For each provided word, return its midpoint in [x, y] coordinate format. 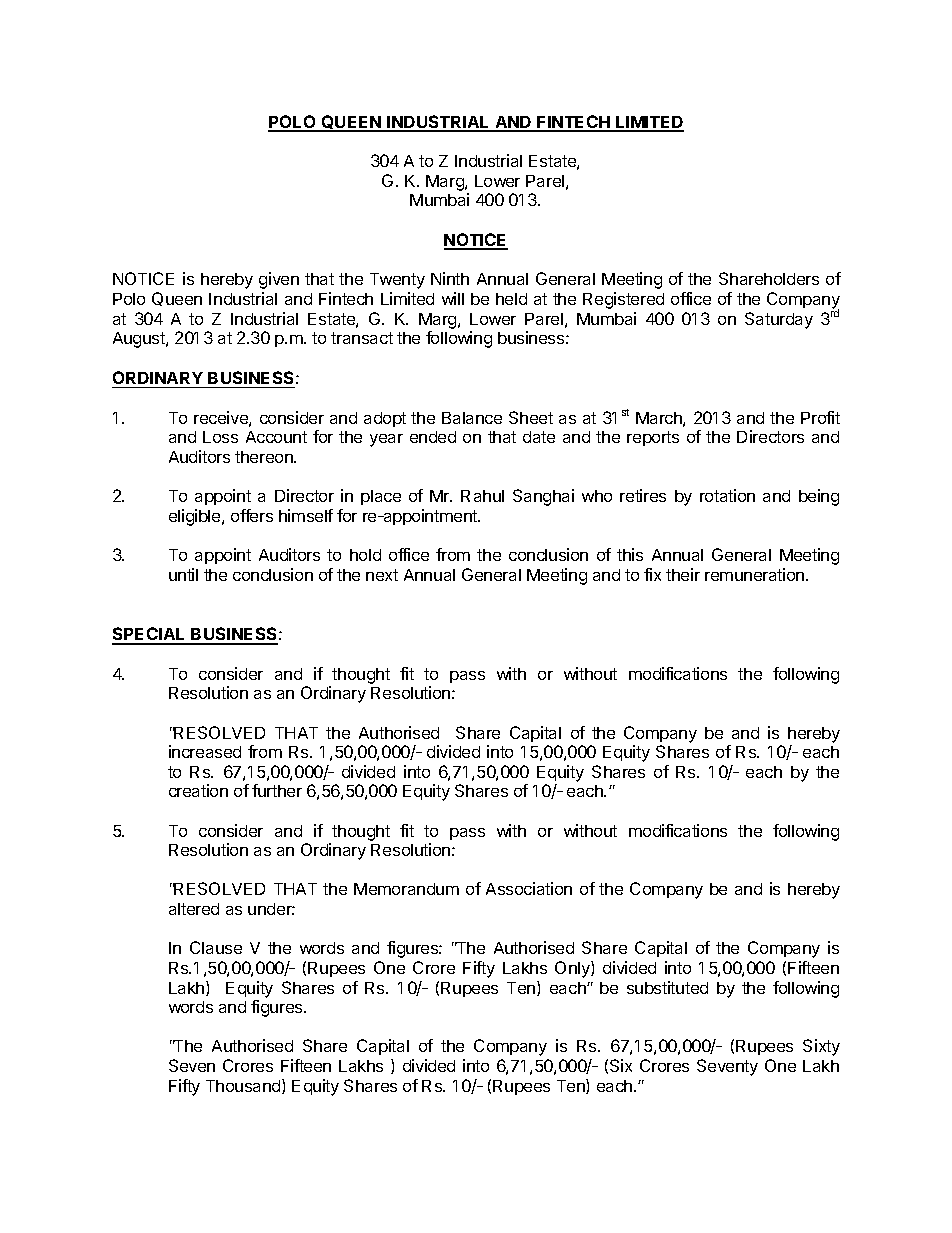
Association [529, 888]
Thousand [244, 1086]
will [453, 298]
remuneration [756, 574]
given [279, 280]
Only [573, 969]
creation [198, 790]
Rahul [482, 496]
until [183, 574]
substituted [667, 987]
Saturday [779, 320]
